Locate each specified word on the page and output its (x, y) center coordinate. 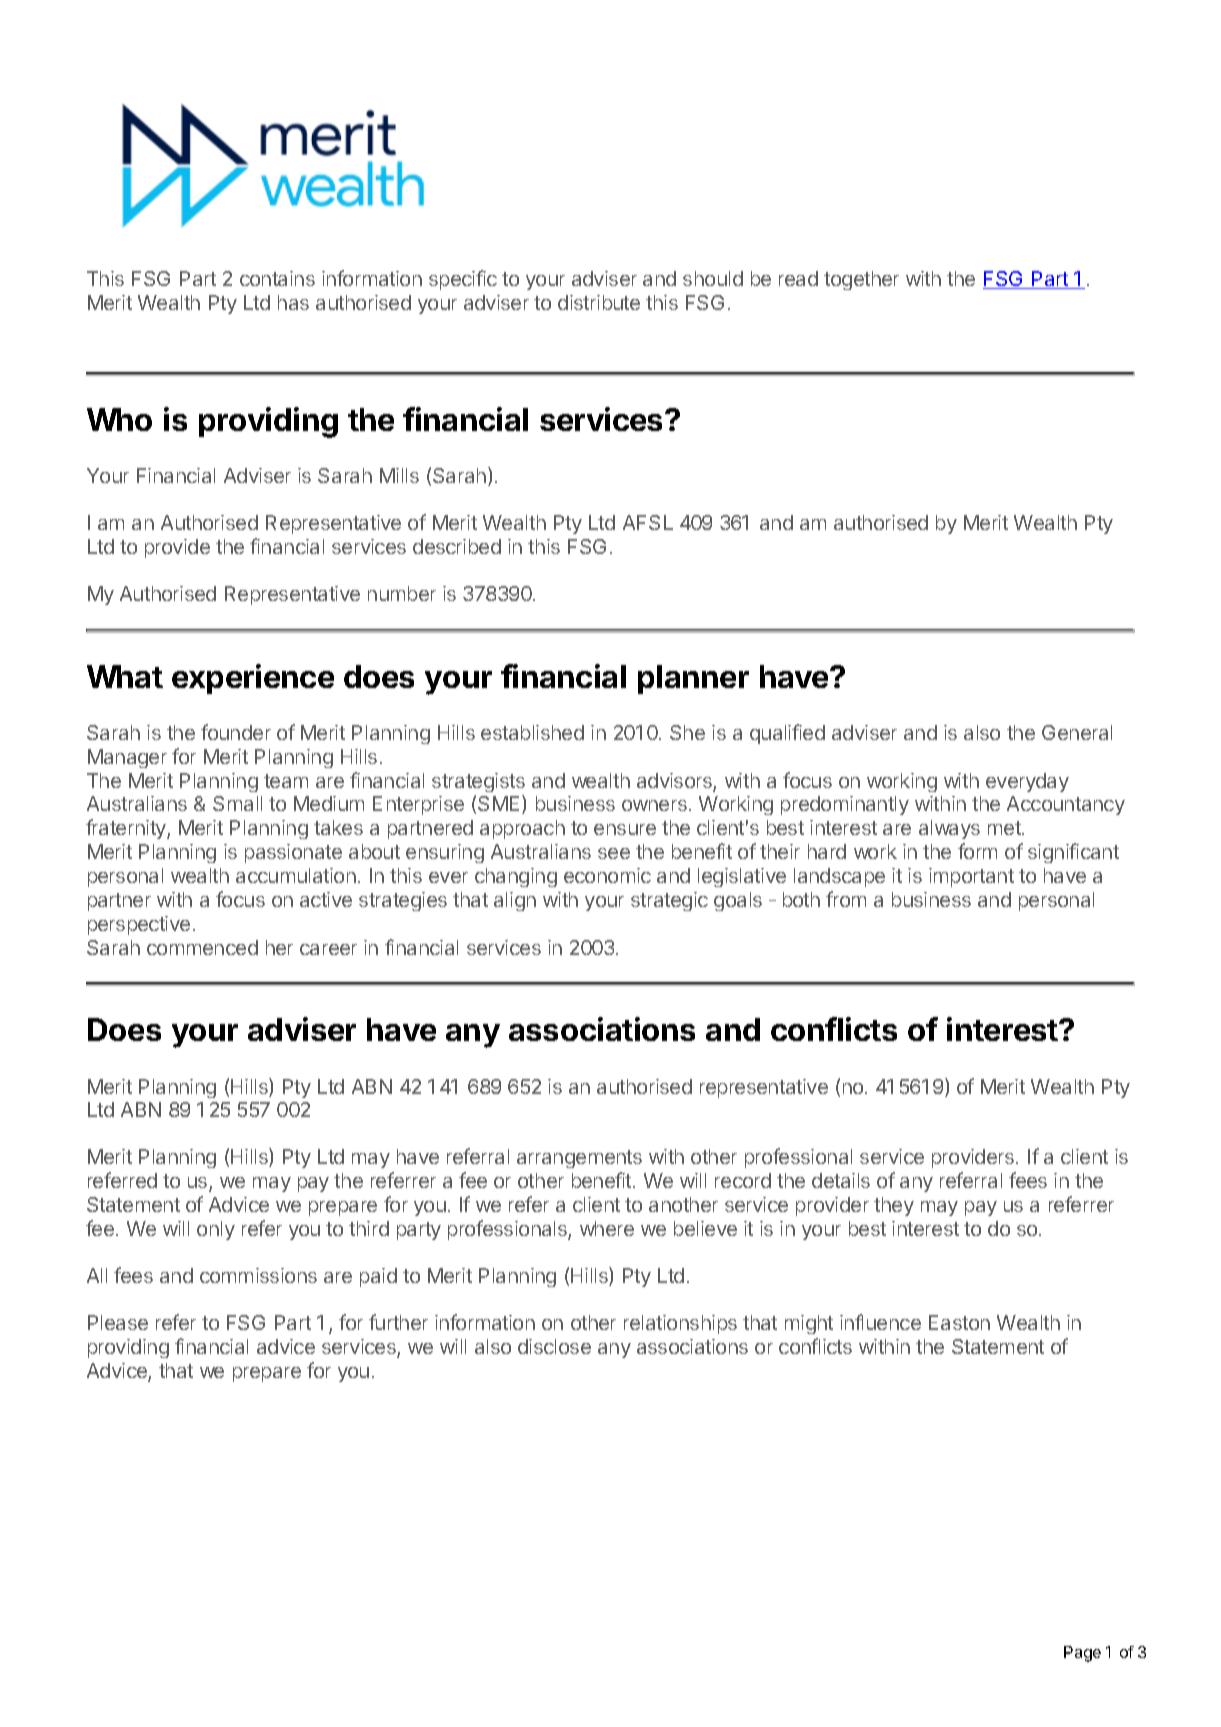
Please (118, 1322)
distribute (599, 302)
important (971, 877)
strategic (669, 901)
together (861, 280)
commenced (202, 947)
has (293, 302)
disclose (554, 1346)
